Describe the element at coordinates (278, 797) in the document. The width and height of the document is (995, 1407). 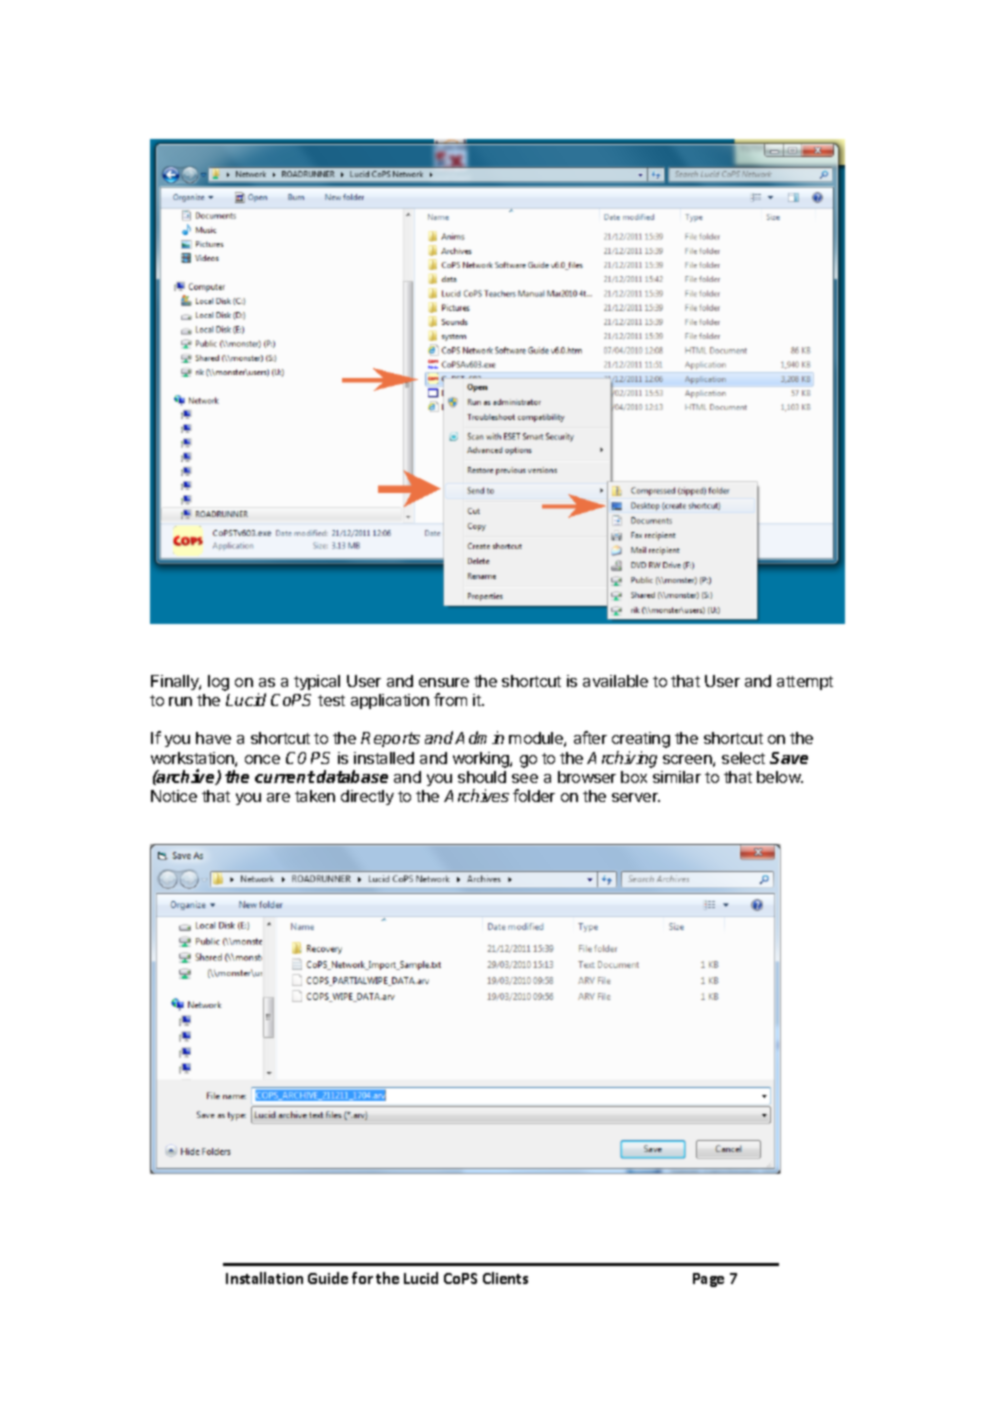
I see `are` at that location.
